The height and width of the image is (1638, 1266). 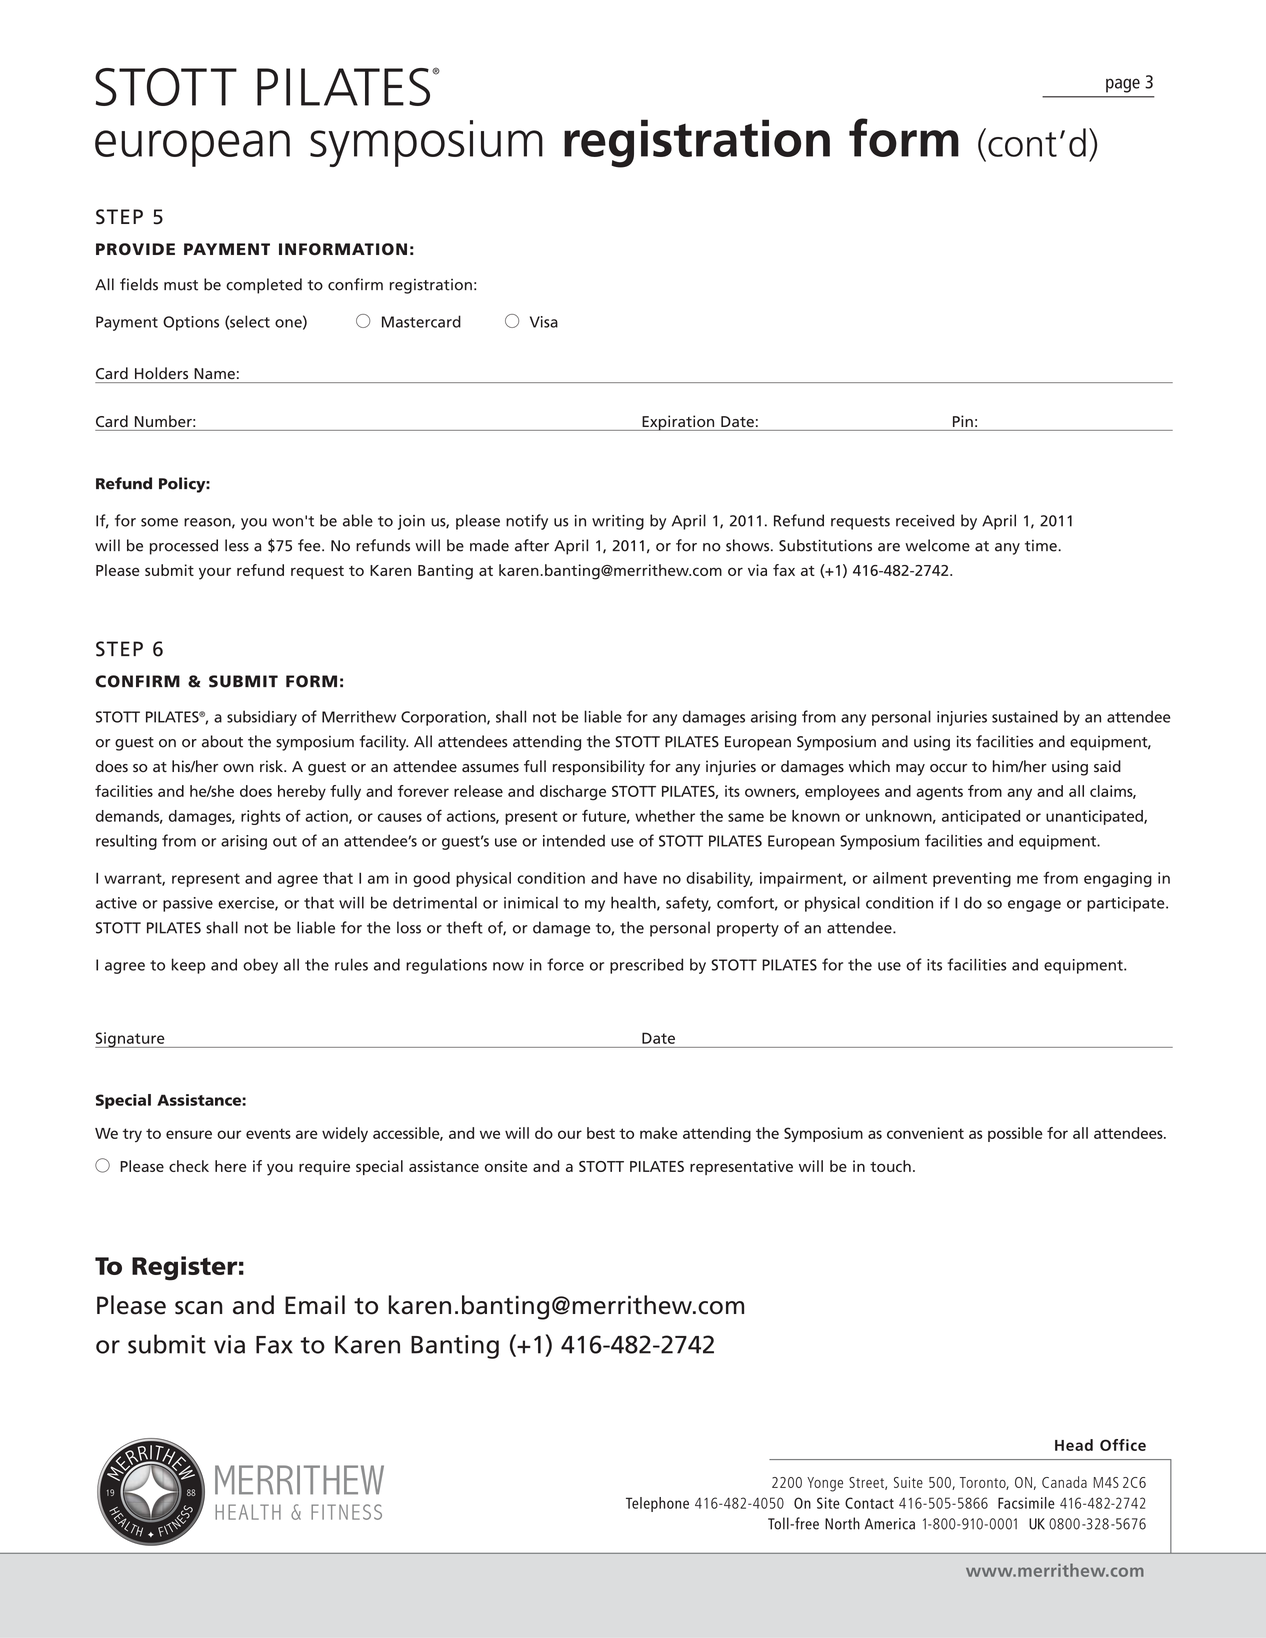 I want to click on Pin, so click(x=963, y=421).
